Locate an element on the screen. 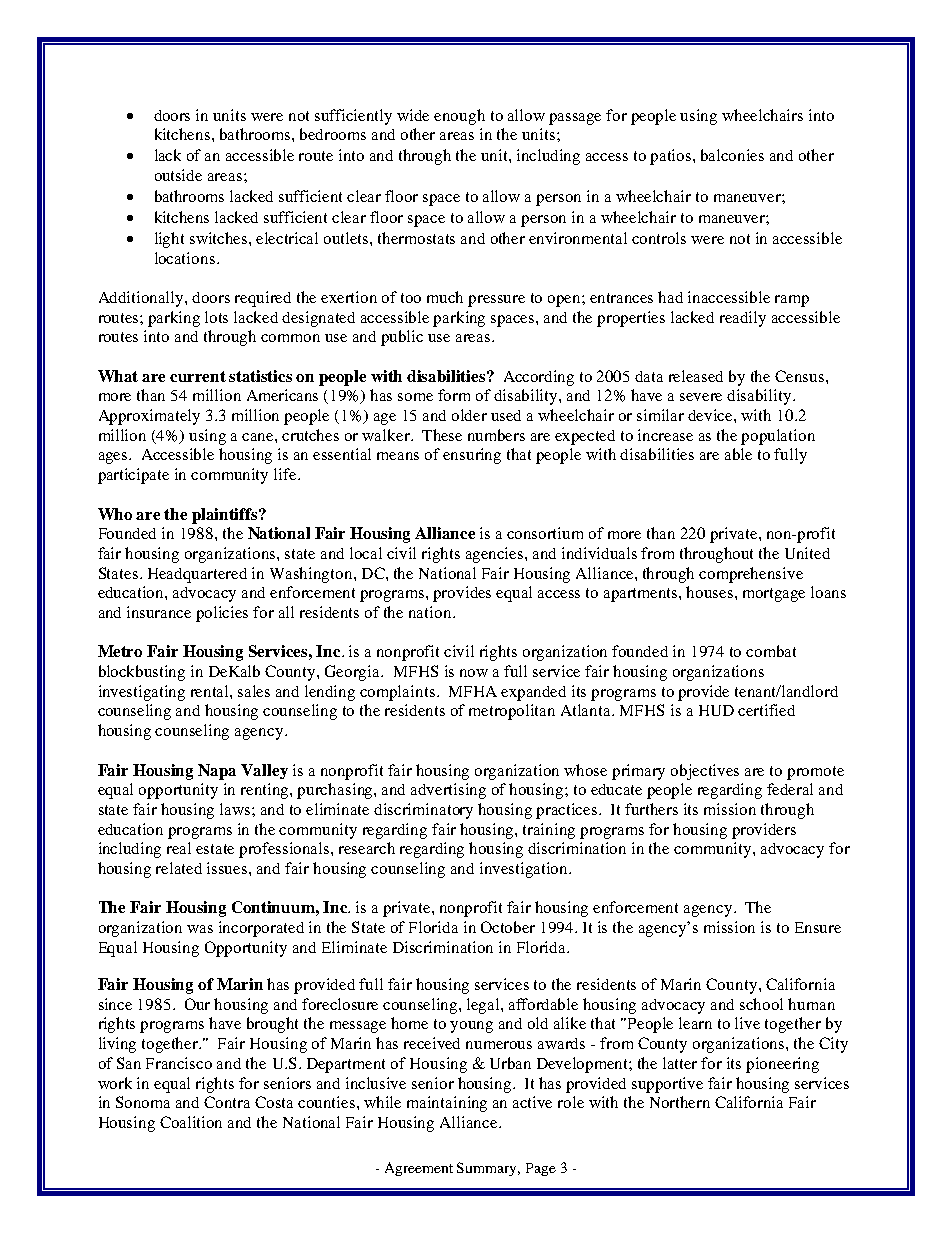 The width and height of the screenshot is (952, 1233). plaintiffs is located at coordinates (226, 516).
